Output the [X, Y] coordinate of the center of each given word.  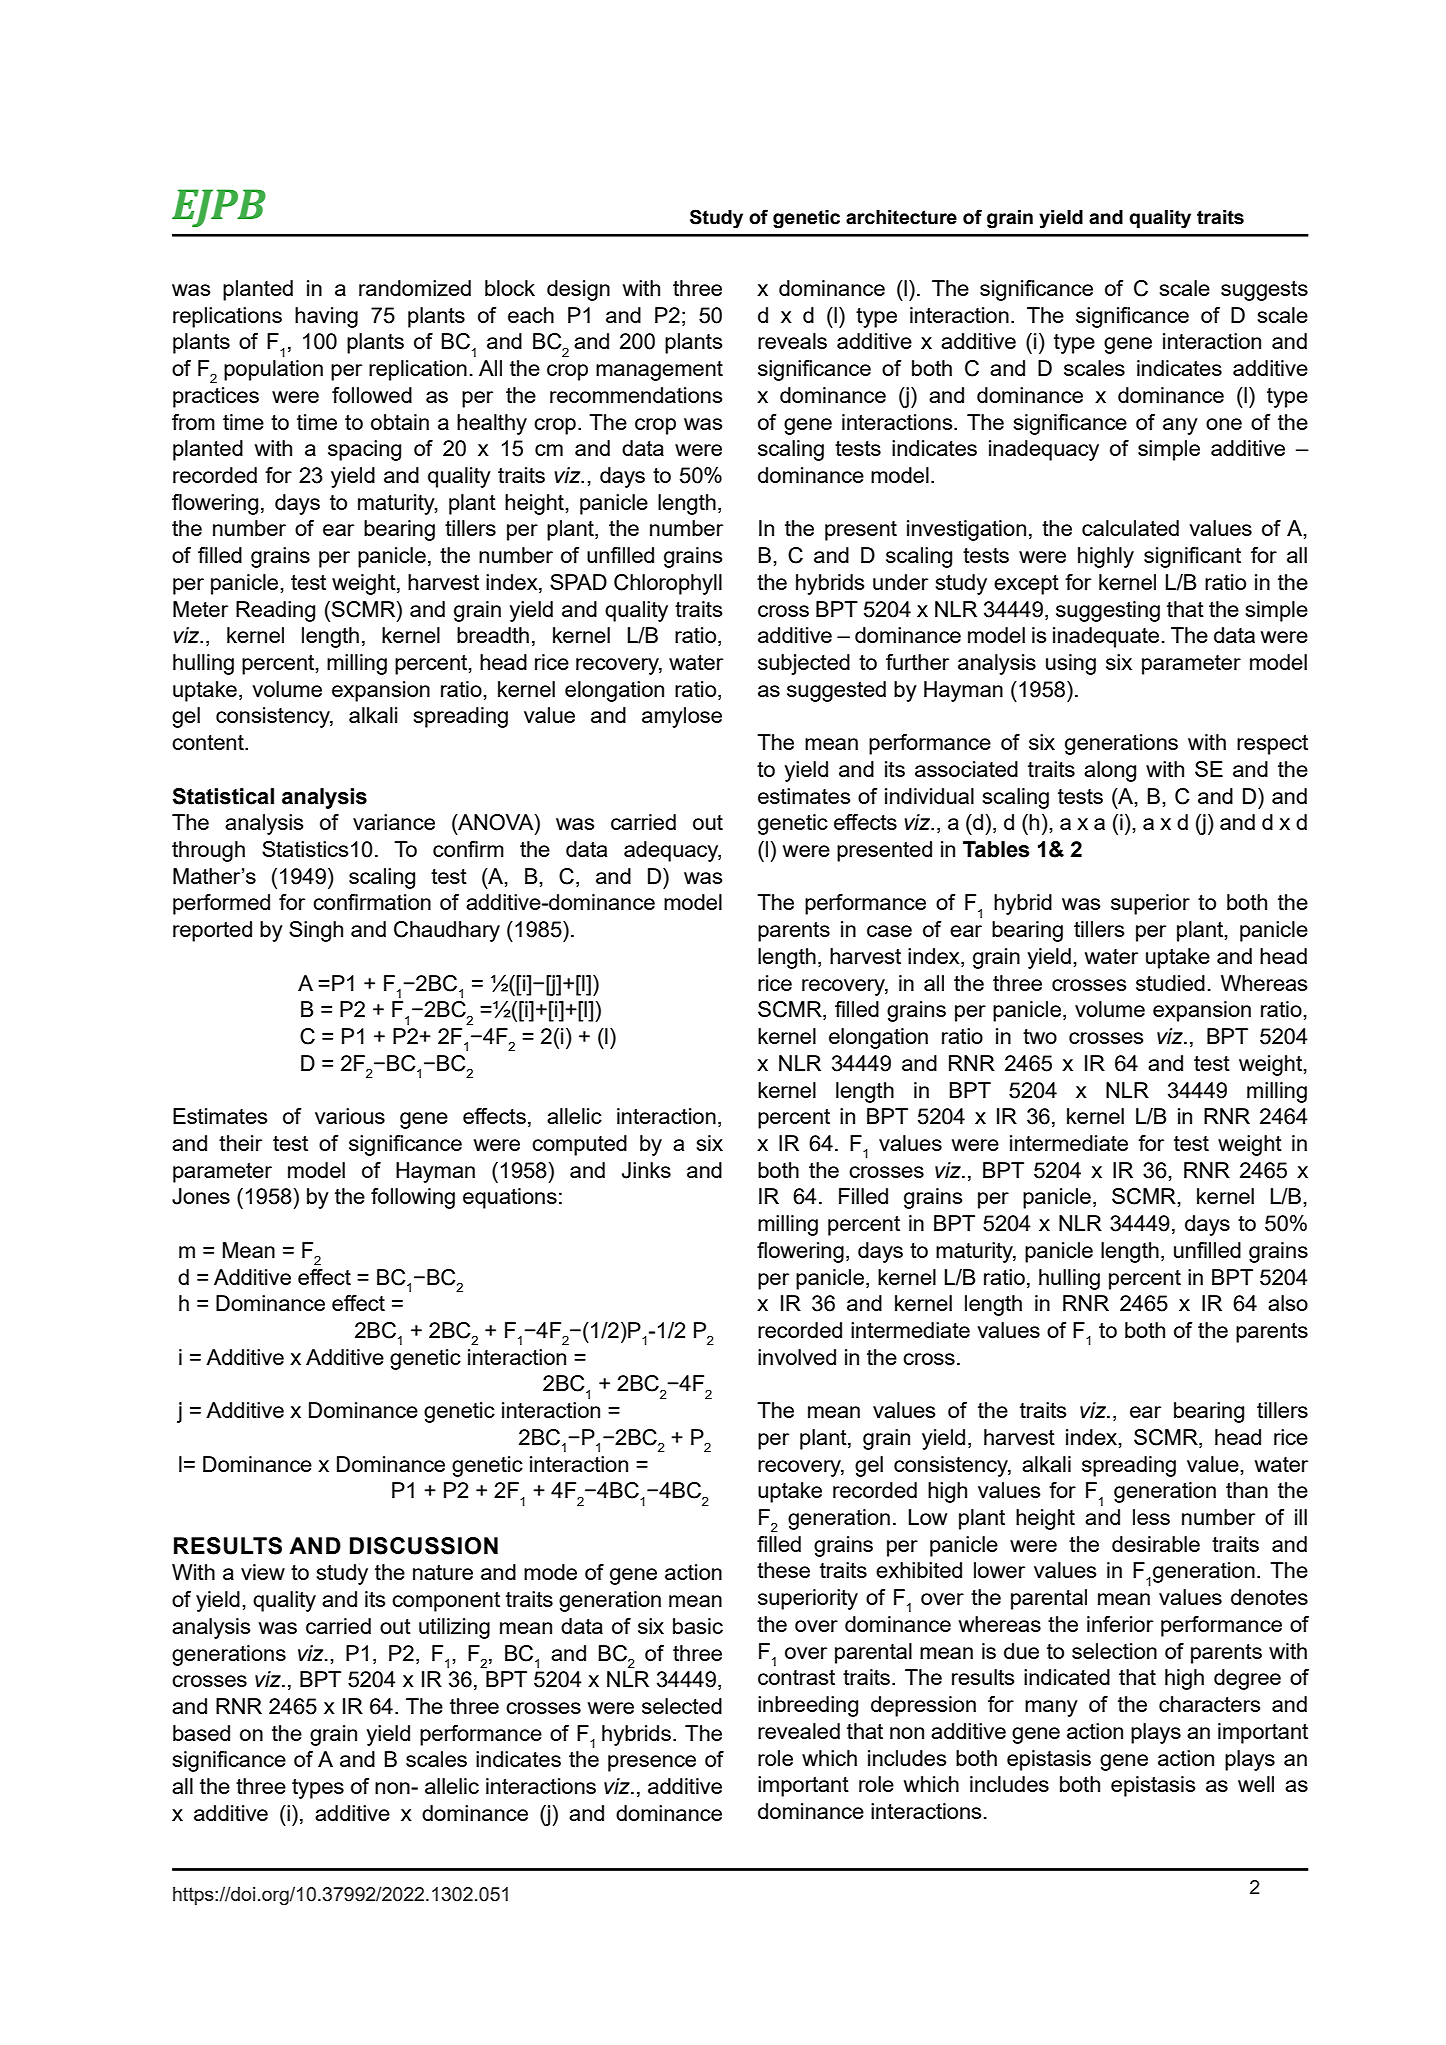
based [201, 1733]
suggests [1264, 291]
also [1288, 1303]
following [413, 1198]
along [1110, 771]
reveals [792, 341]
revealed [799, 1731]
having [326, 317]
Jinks [646, 1170]
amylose [682, 717]
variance [394, 822]
